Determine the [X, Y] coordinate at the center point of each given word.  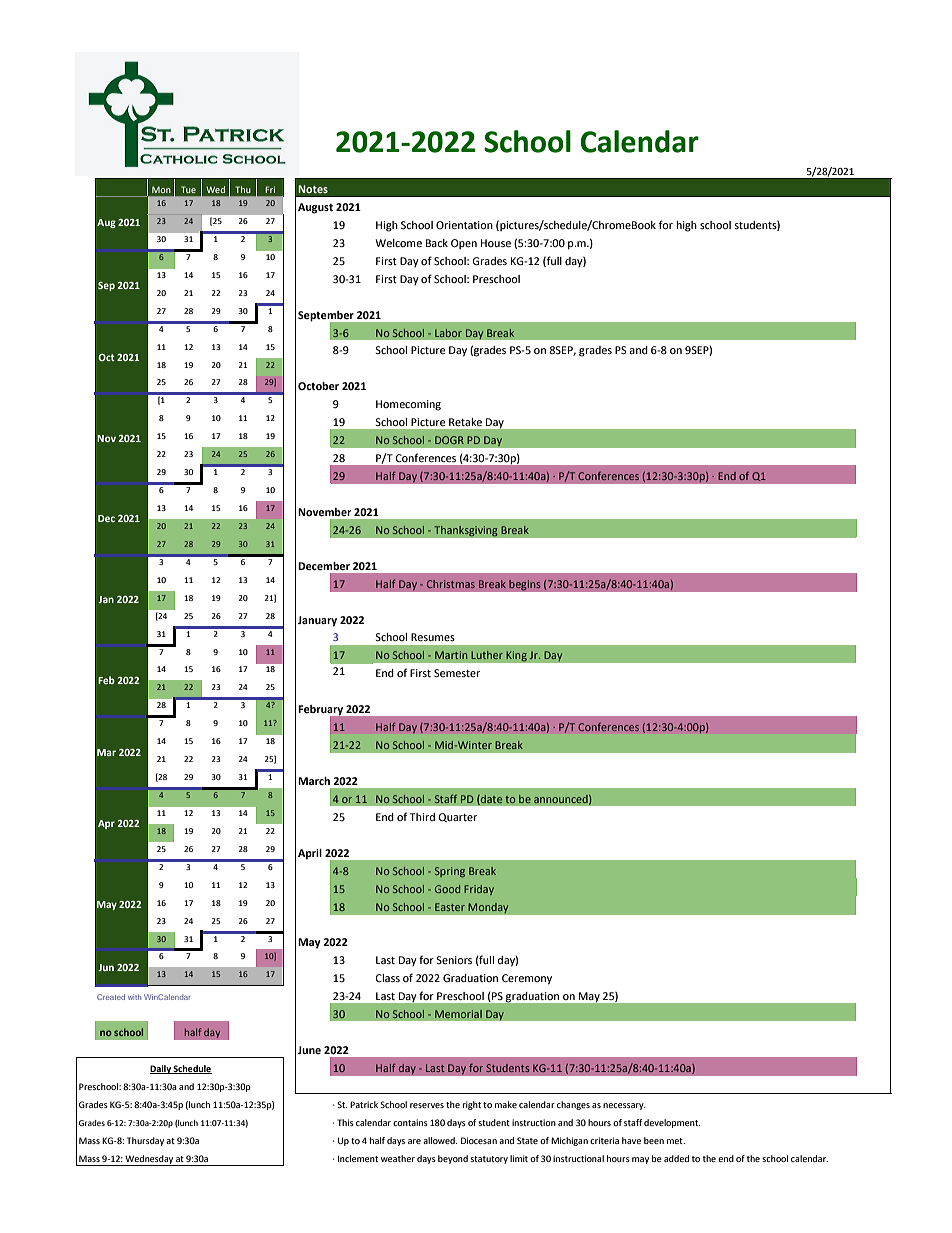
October [318, 386]
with [134, 997]
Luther [487, 655]
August [315, 208]
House [496, 243]
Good [447, 889]
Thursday [145, 1141]
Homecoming [408, 405]
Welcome [398, 243]
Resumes [433, 637]
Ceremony [527, 979]
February [321, 711]
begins [525, 585]
